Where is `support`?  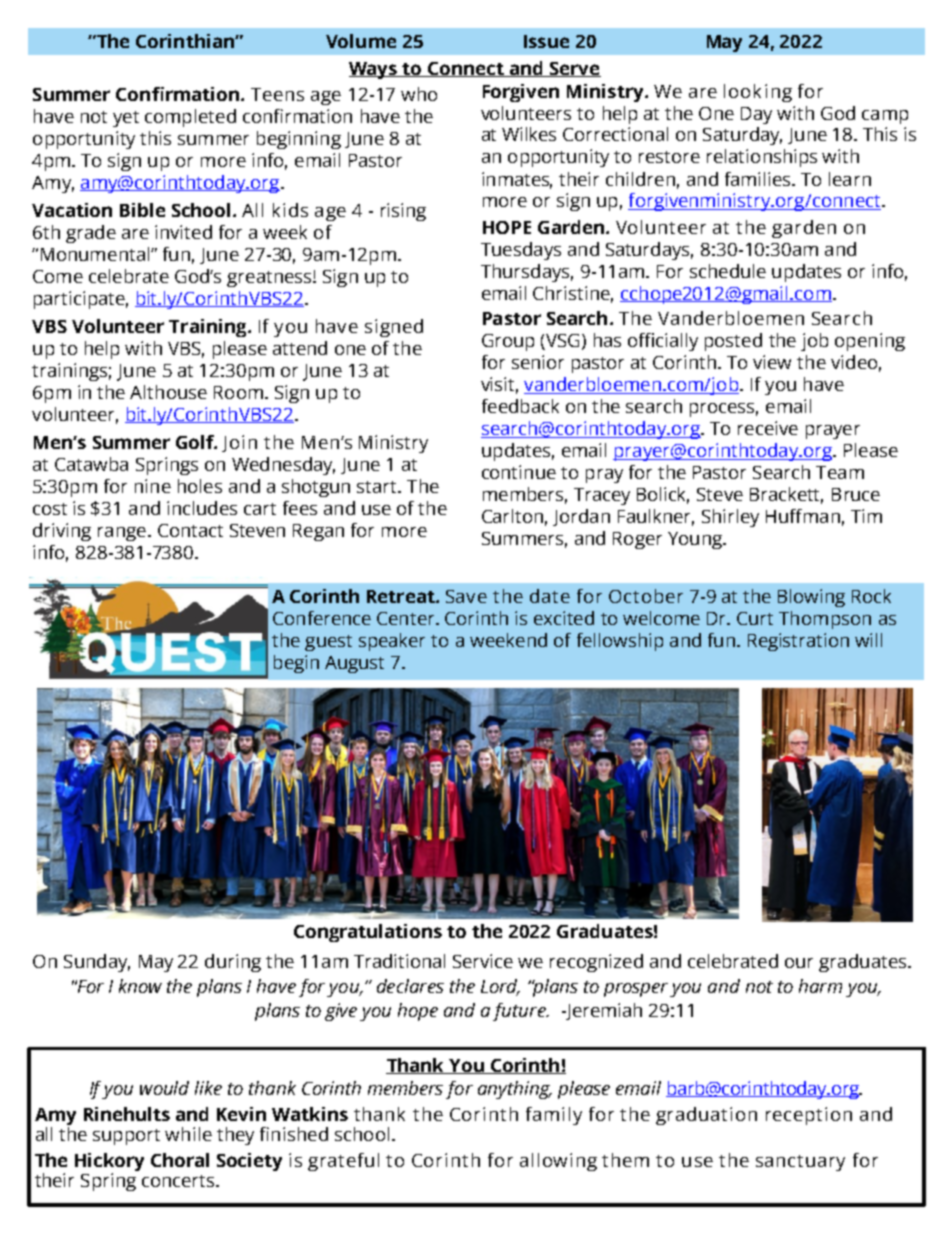
support is located at coordinates (126, 1137).
